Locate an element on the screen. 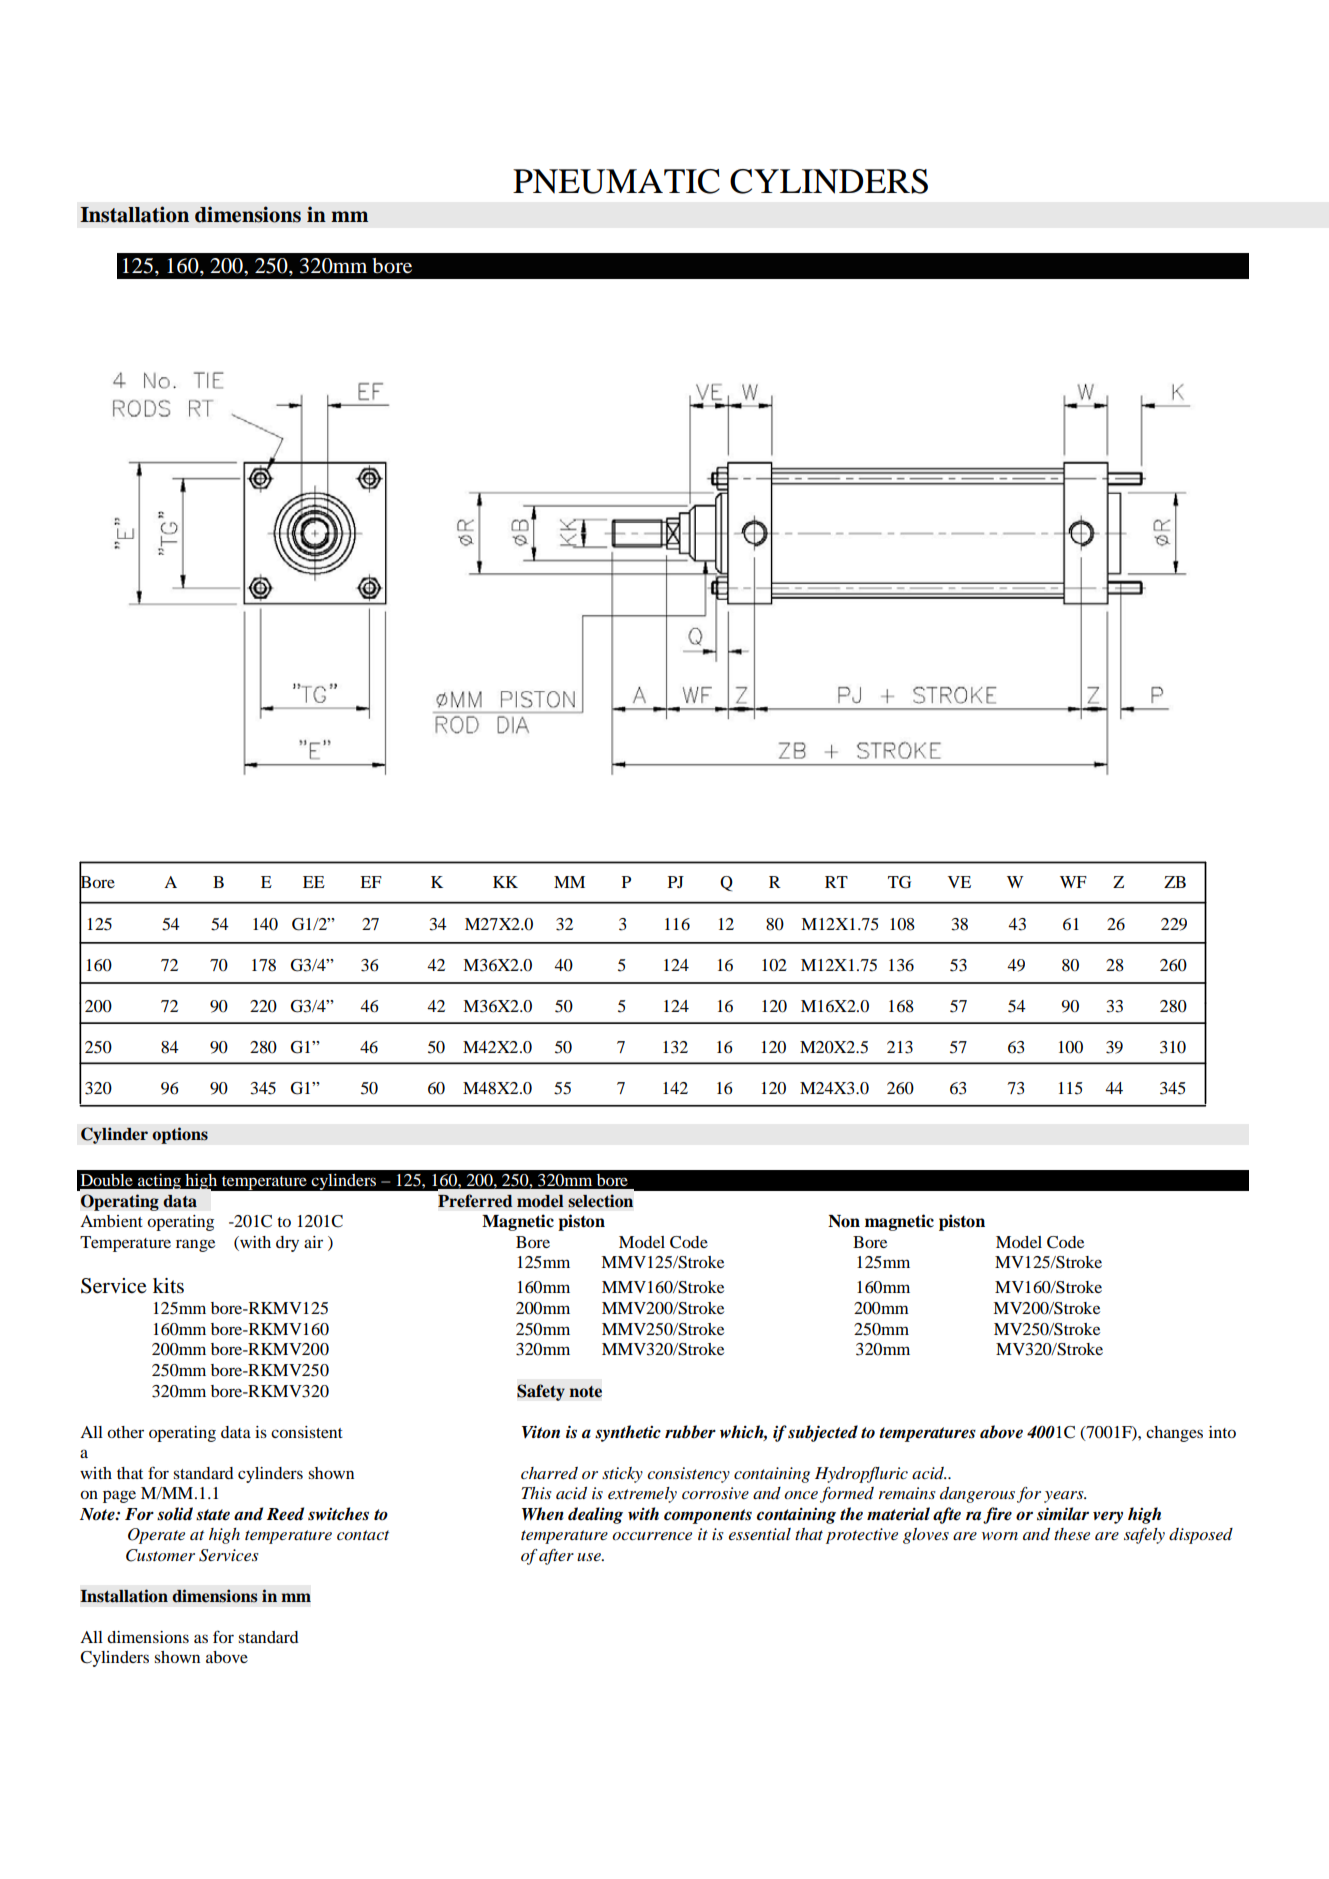 The image size is (1329, 1879). selection is located at coordinates (600, 1201).
